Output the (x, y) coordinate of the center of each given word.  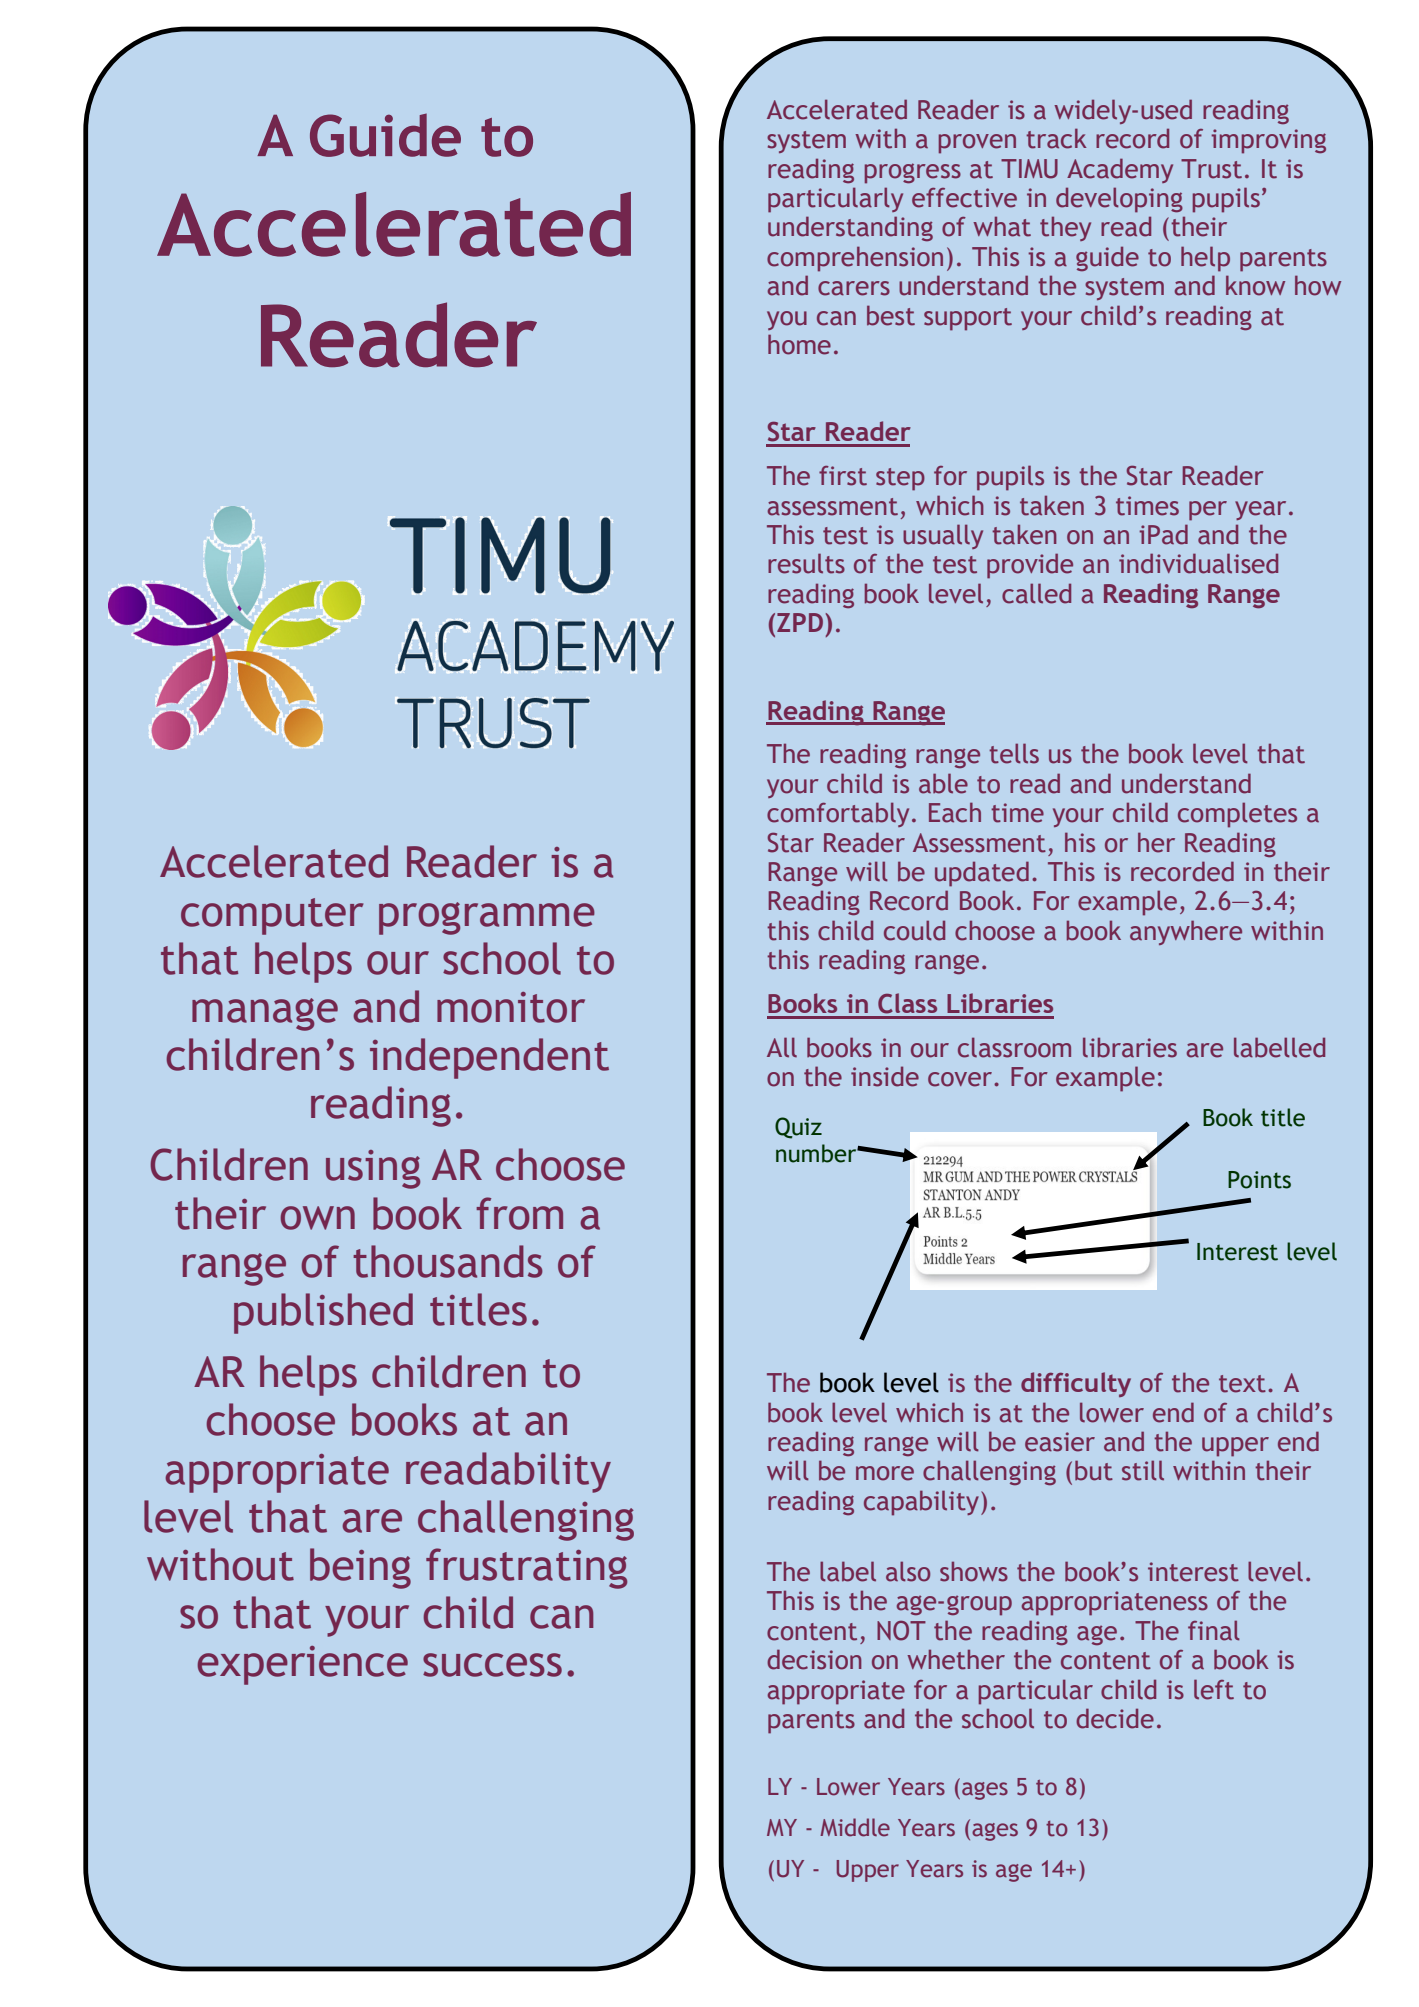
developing (1119, 200)
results (806, 563)
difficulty (1076, 1384)
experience (303, 1665)
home (799, 344)
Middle (855, 1827)
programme (487, 918)
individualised (1198, 563)
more (885, 1473)
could (914, 930)
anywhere (1186, 932)
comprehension (855, 259)
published (323, 1313)
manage (265, 1014)
